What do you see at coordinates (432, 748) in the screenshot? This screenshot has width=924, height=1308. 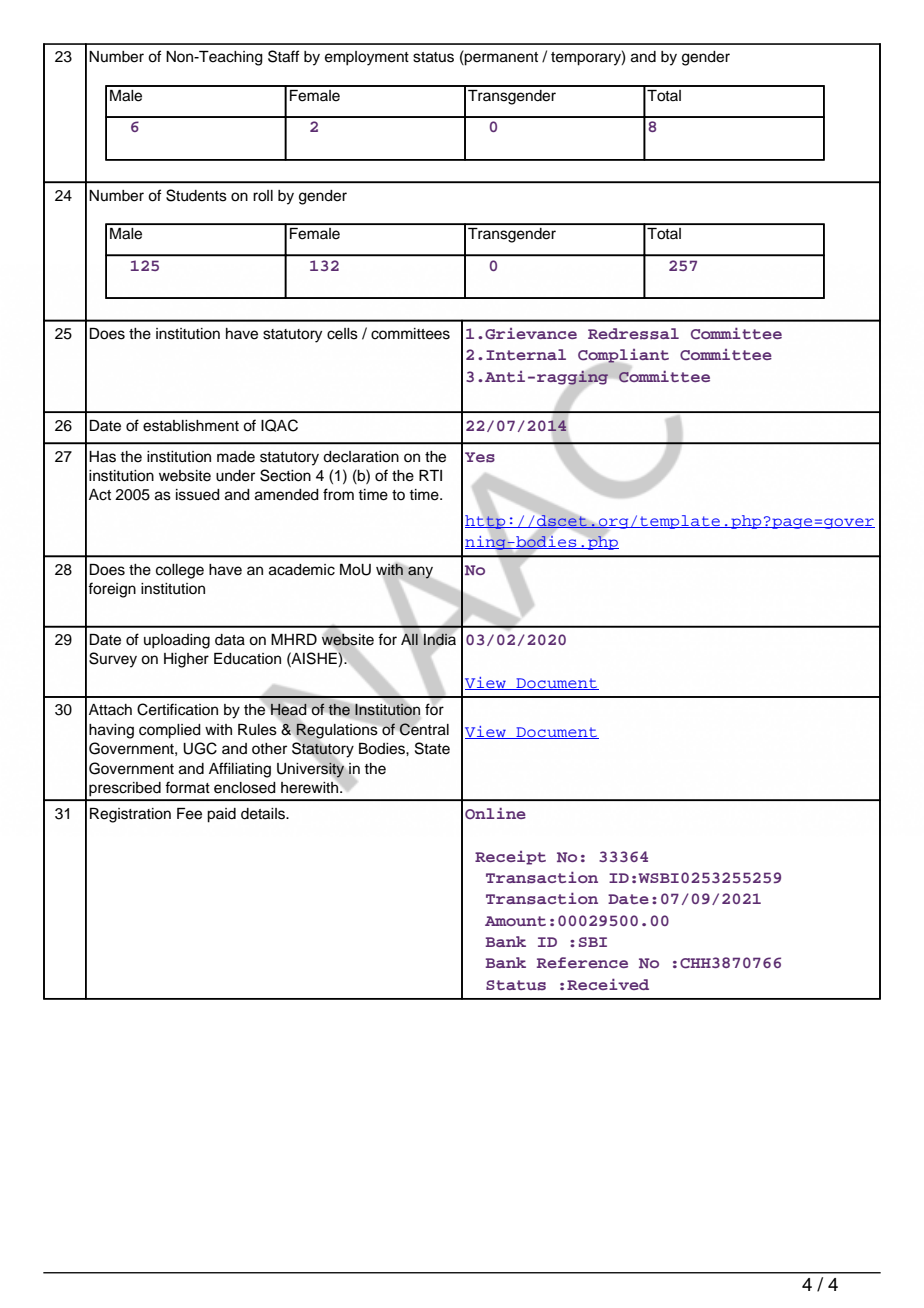 I see `State` at bounding box center [432, 748].
